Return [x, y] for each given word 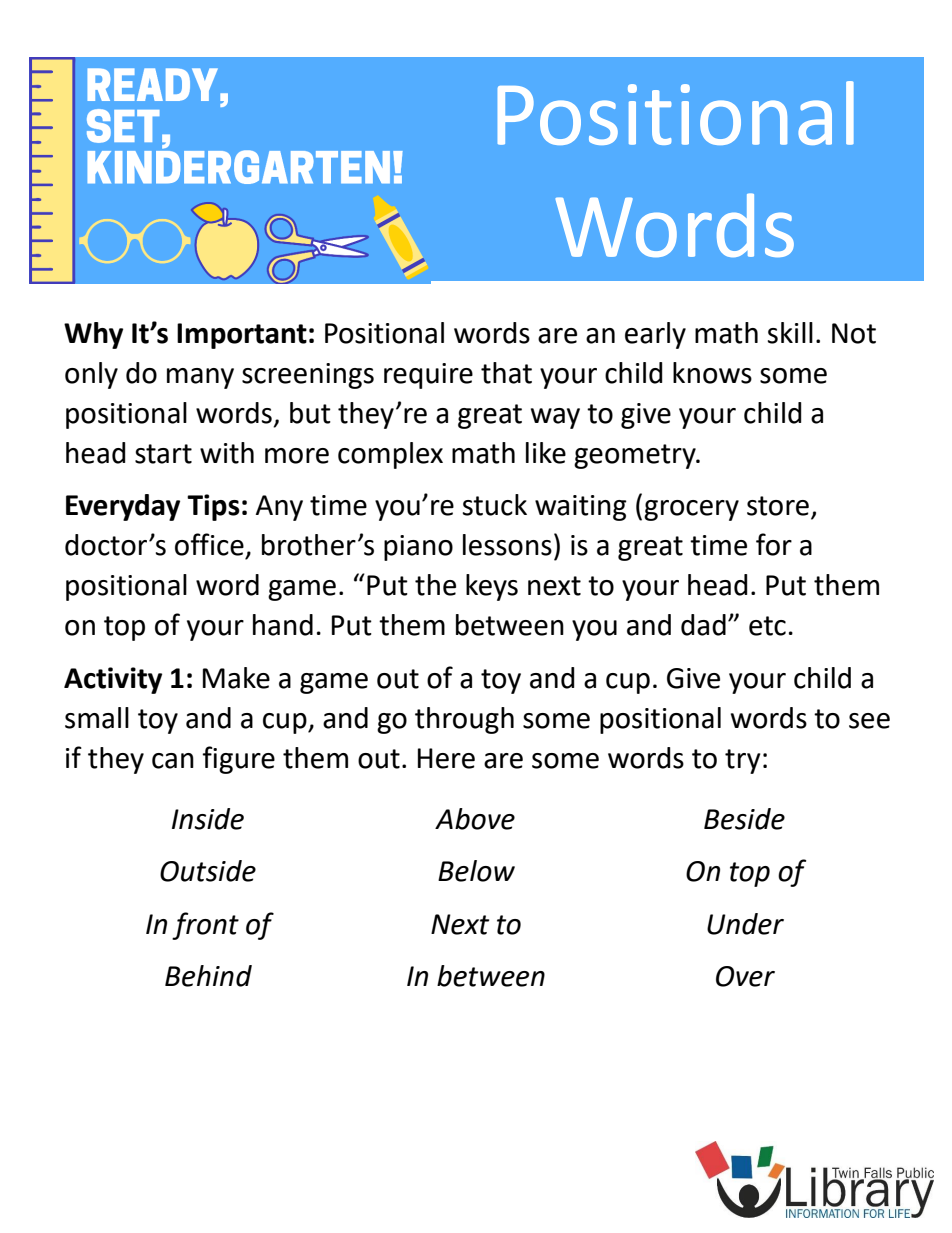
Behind [208, 976]
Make [236, 678]
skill [790, 333]
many [200, 378]
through [464, 720]
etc [767, 626]
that [506, 373]
